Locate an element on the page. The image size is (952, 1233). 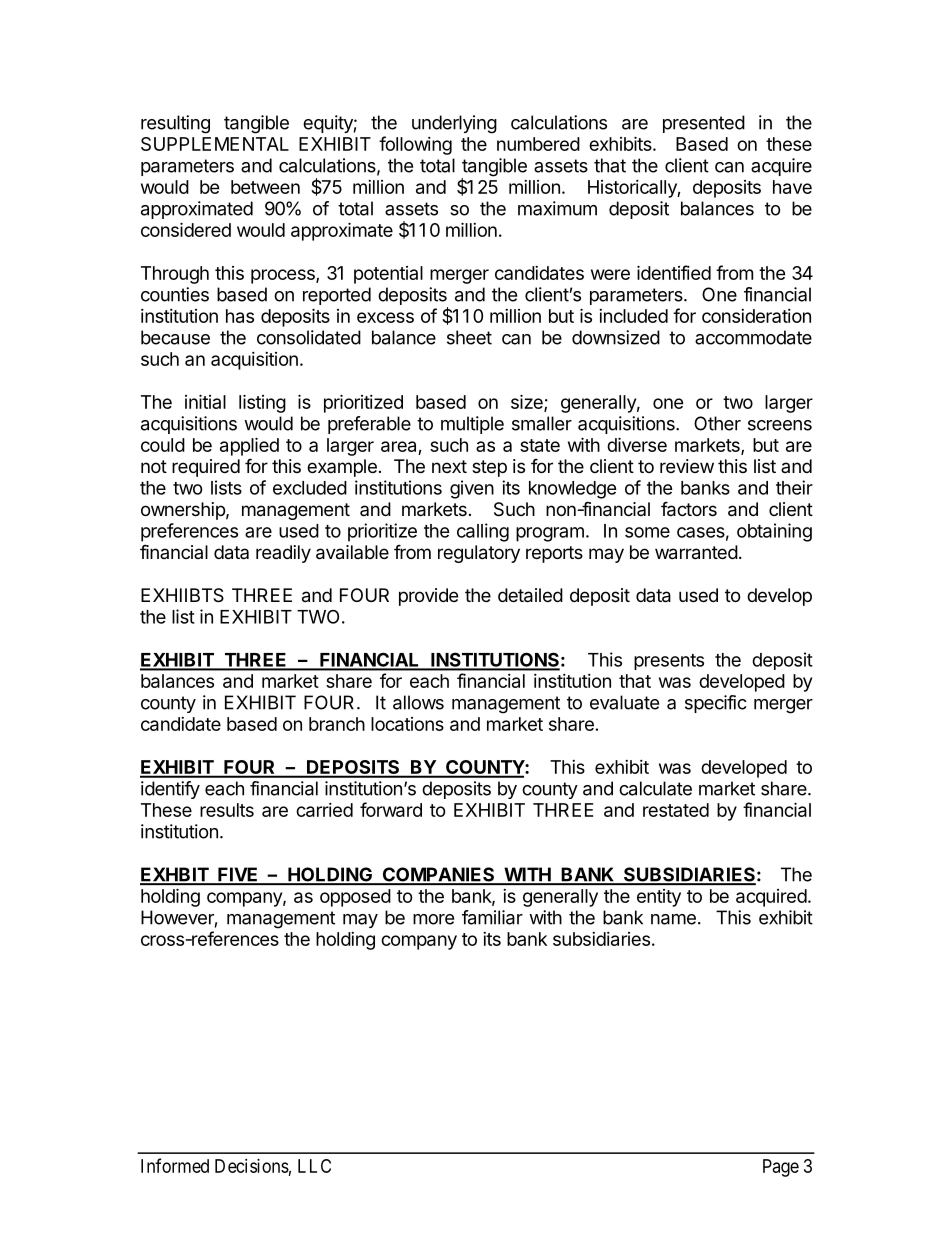
Decisions is located at coordinates (252, 1166).
